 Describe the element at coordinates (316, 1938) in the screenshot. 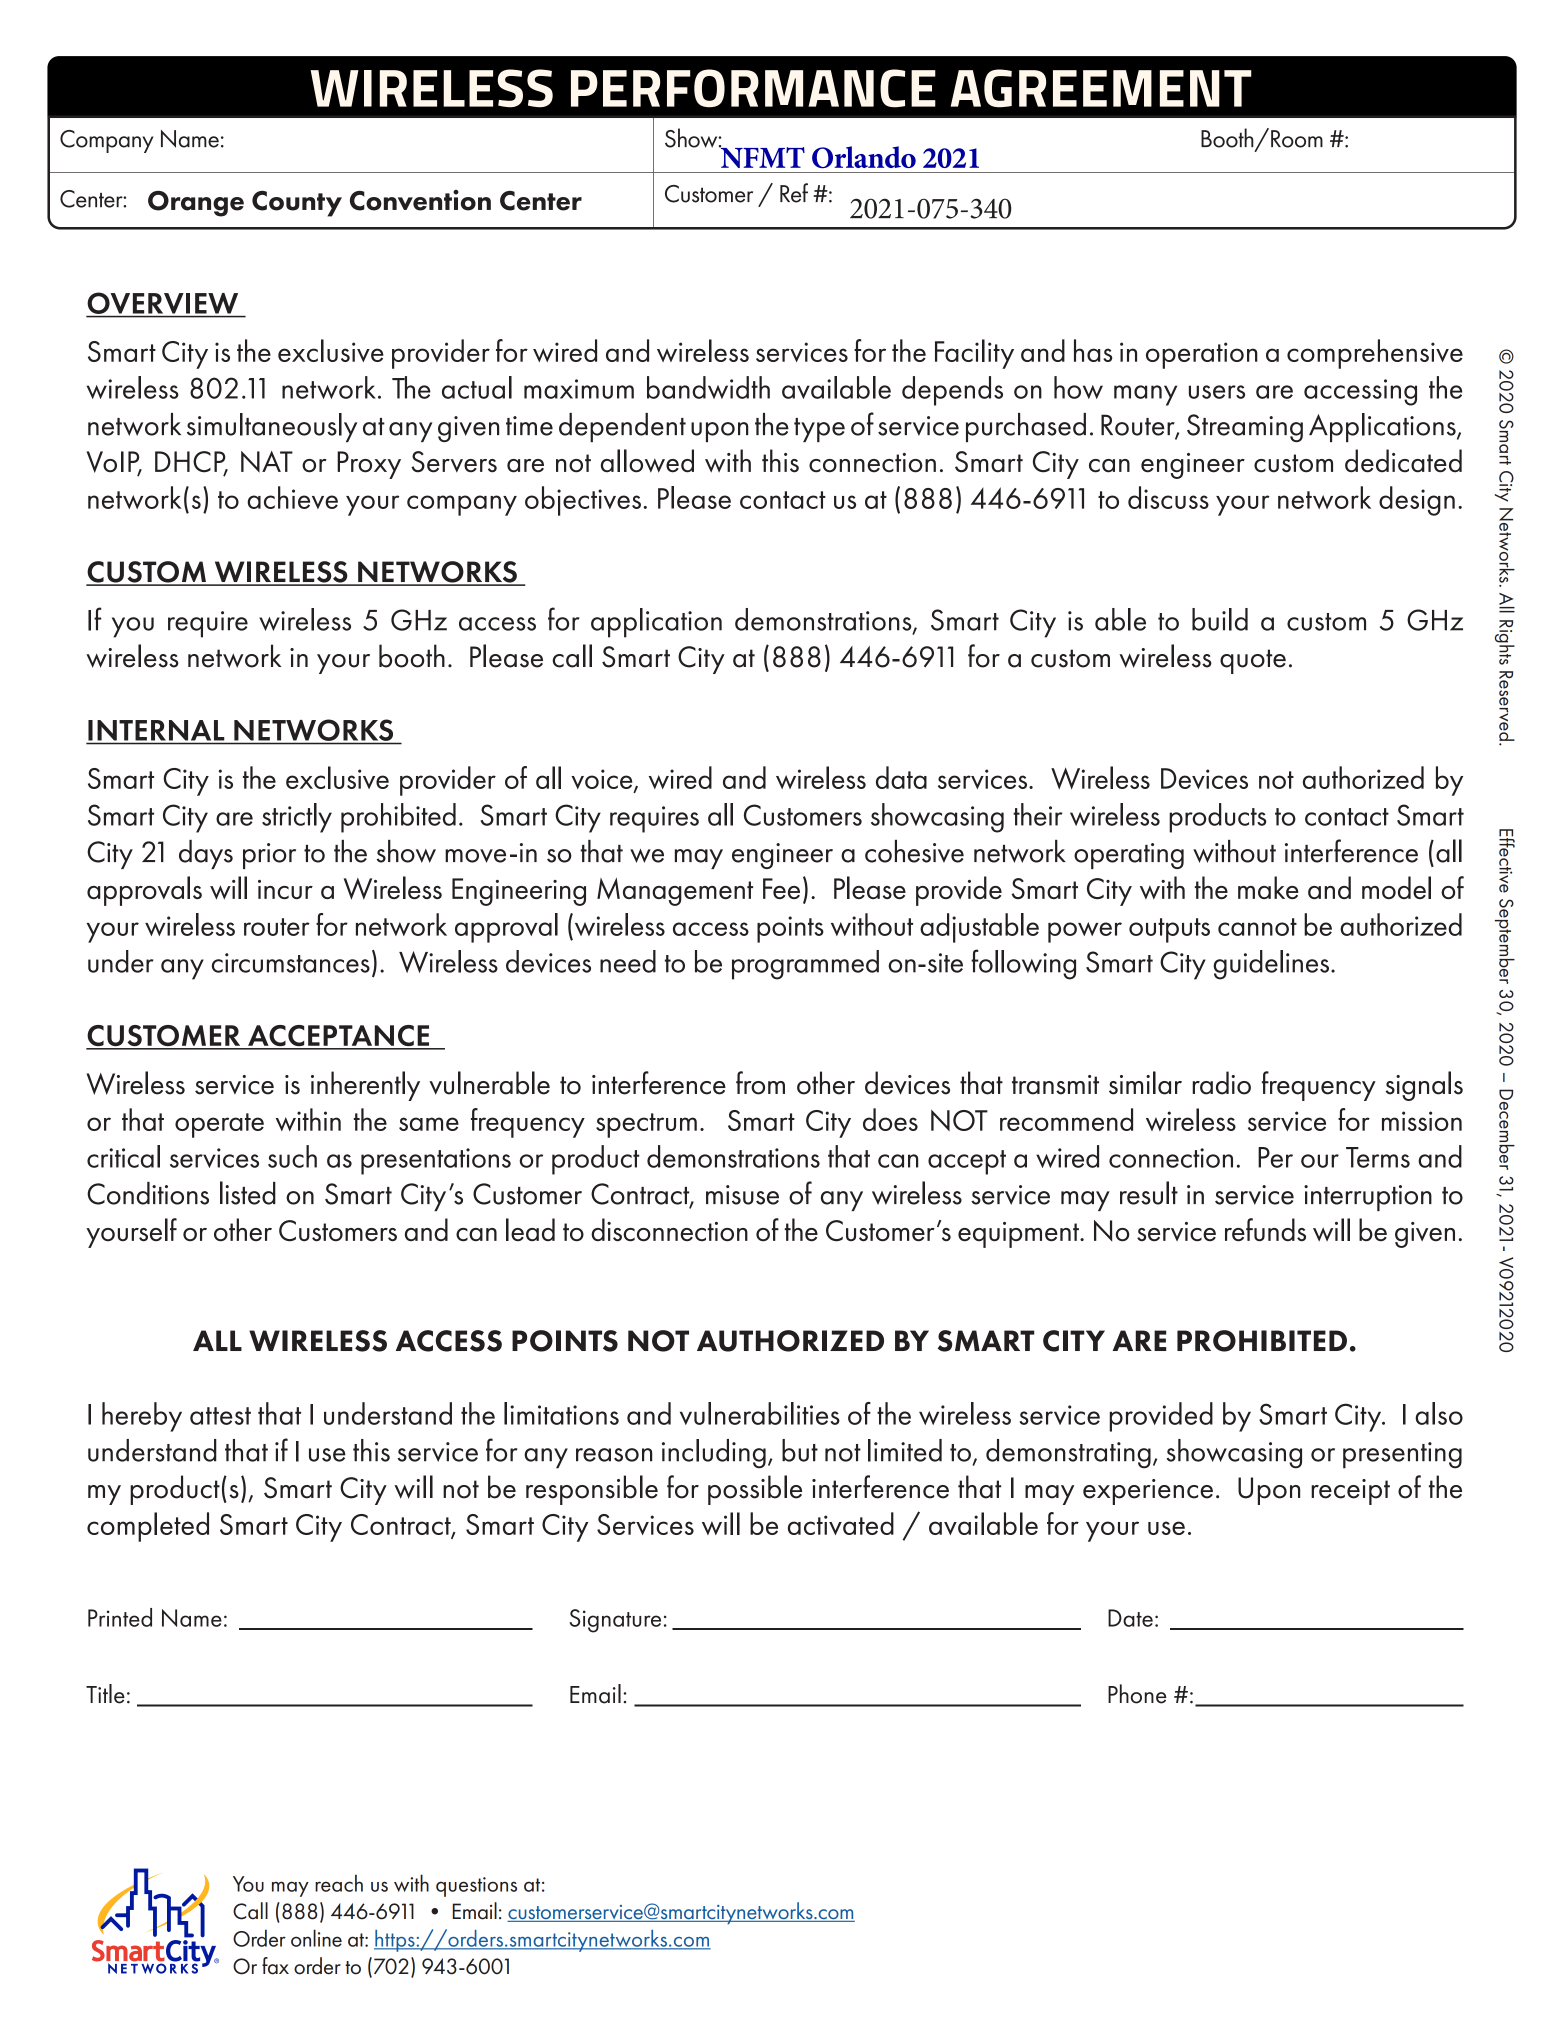

I see `online` at that location.
